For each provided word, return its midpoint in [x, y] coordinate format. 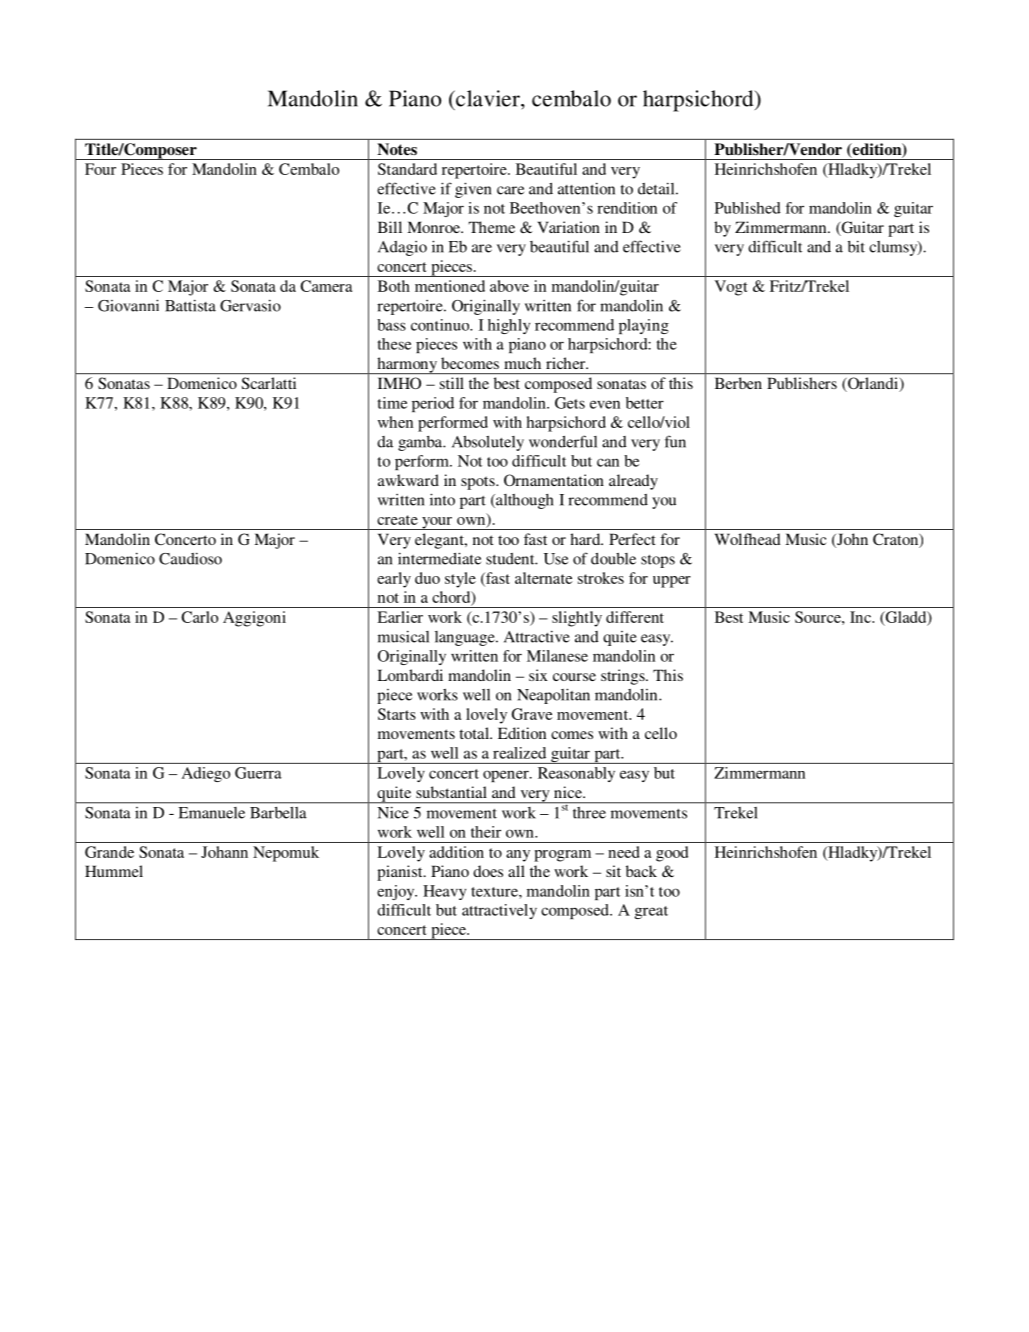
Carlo [199, 617]
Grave [532, 714]
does [488, 871]
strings [624, 677]
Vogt [731, 288]
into [442, 499]
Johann [224, 852]
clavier [488, 98]
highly [509, 326]
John [851, 540]
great [651, 912]
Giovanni [128, 305]
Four [100, 169]
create [397, 520]
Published [748, 208]
